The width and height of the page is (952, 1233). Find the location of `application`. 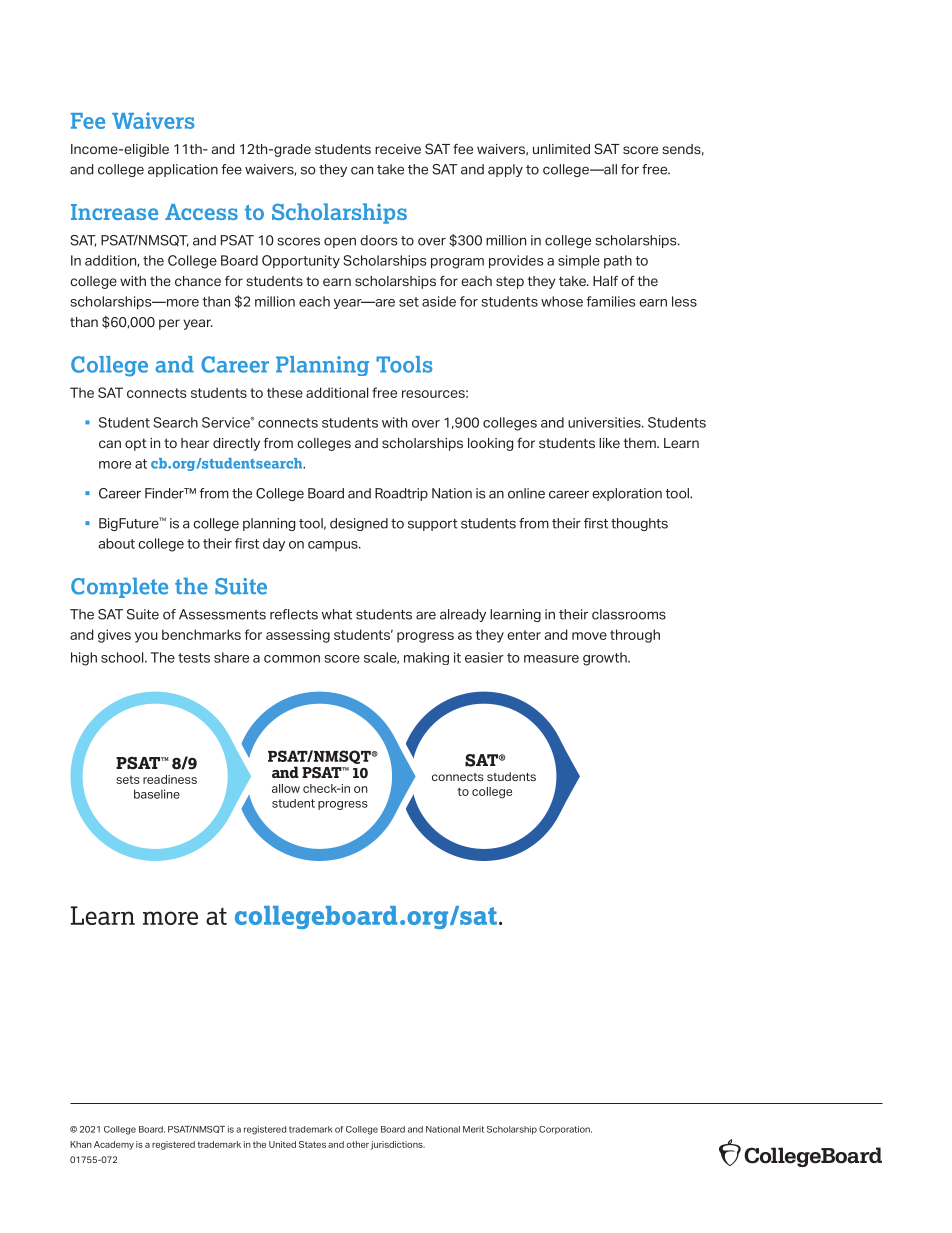

application is located at coordinates (183, 170).
